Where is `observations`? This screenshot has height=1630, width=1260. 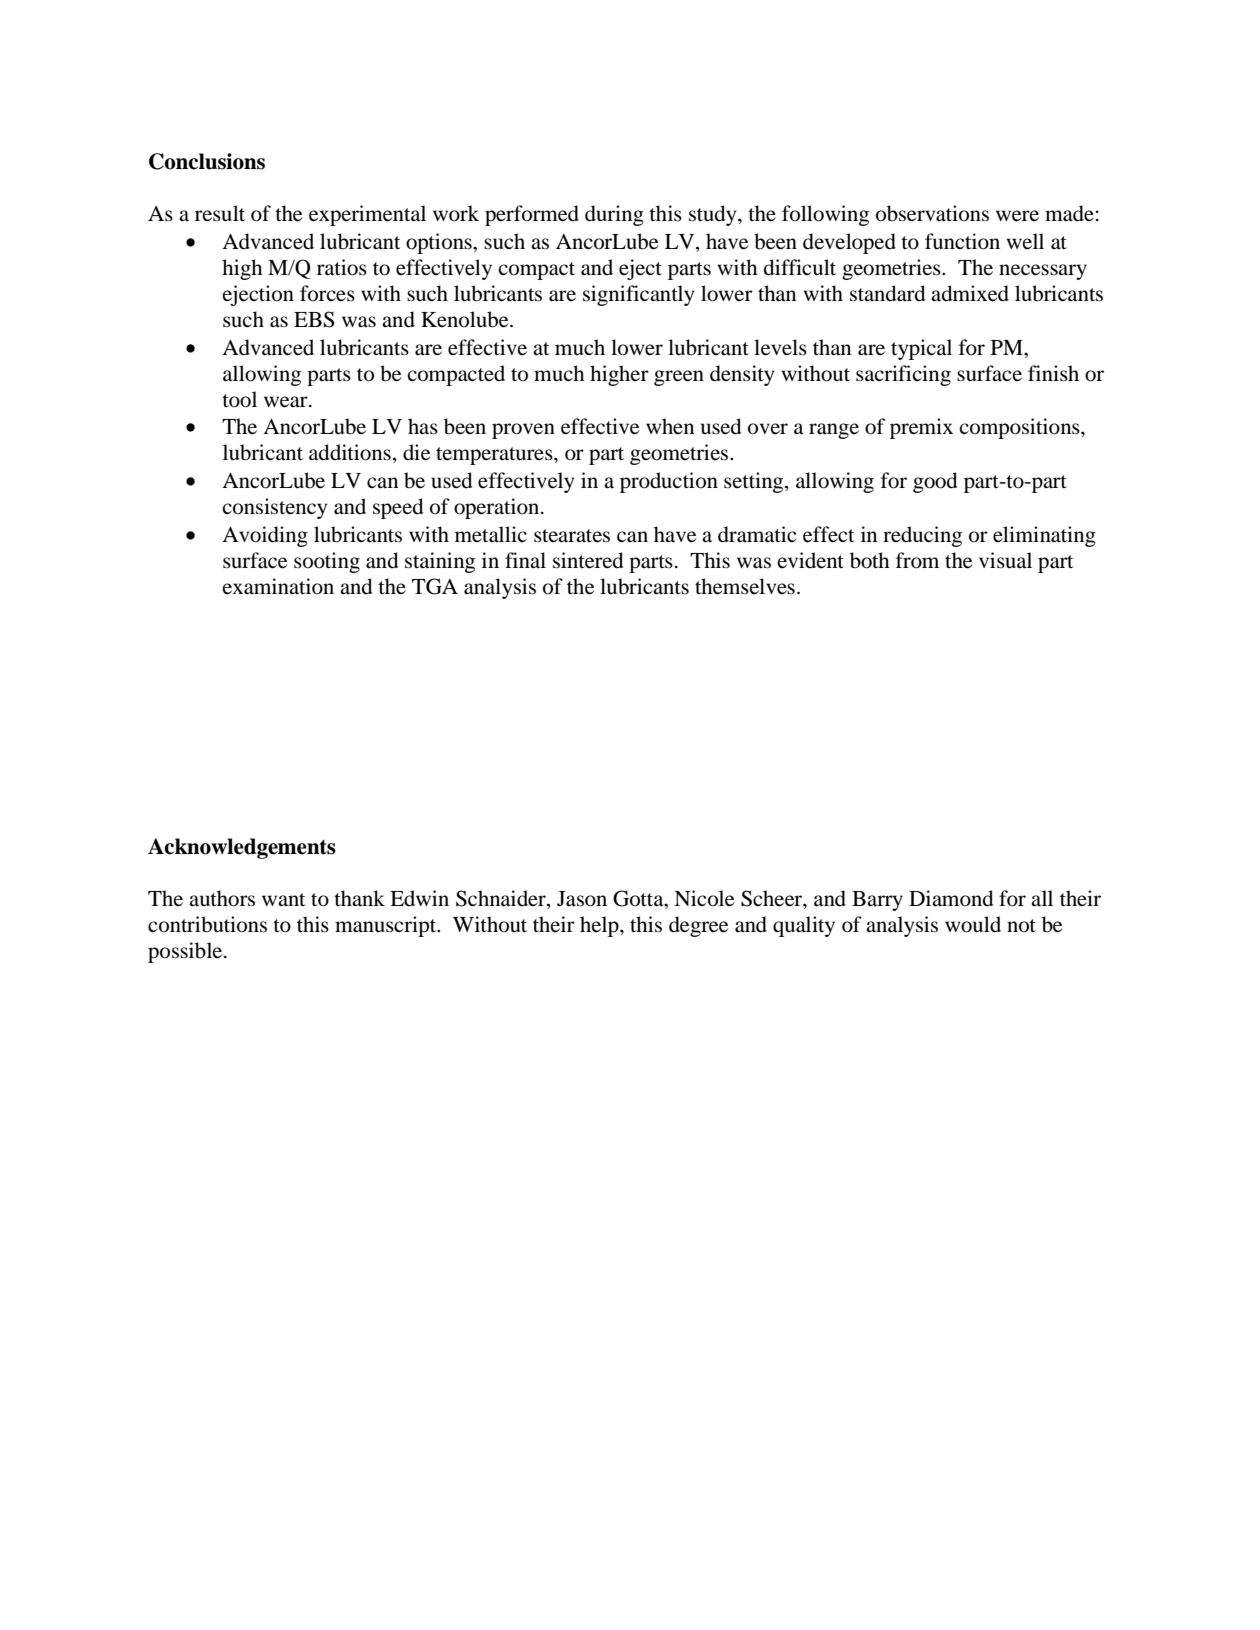 observations is located at coordinates (932, 213).
